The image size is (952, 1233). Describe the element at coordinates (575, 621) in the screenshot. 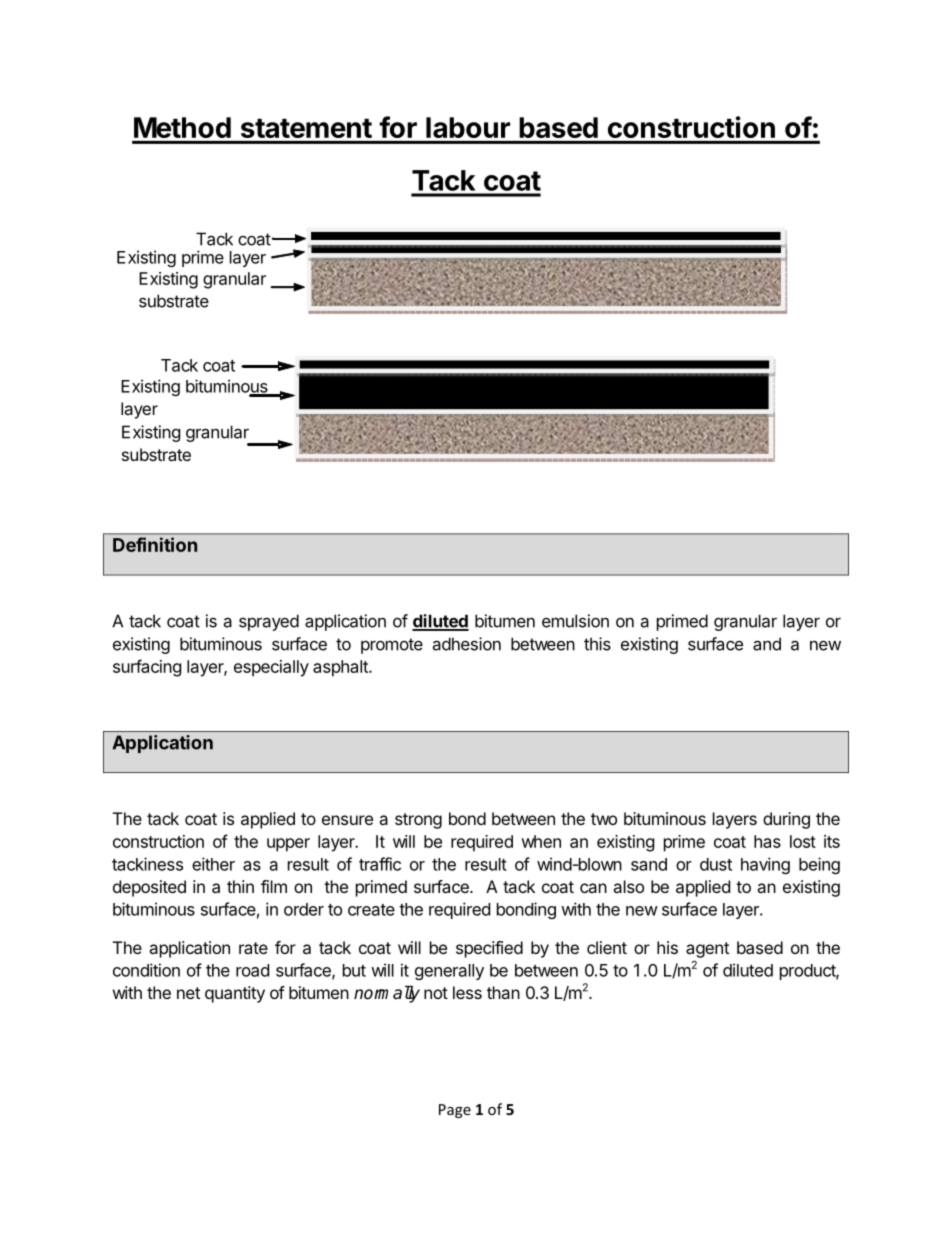

I see `emulsion` at that location.
